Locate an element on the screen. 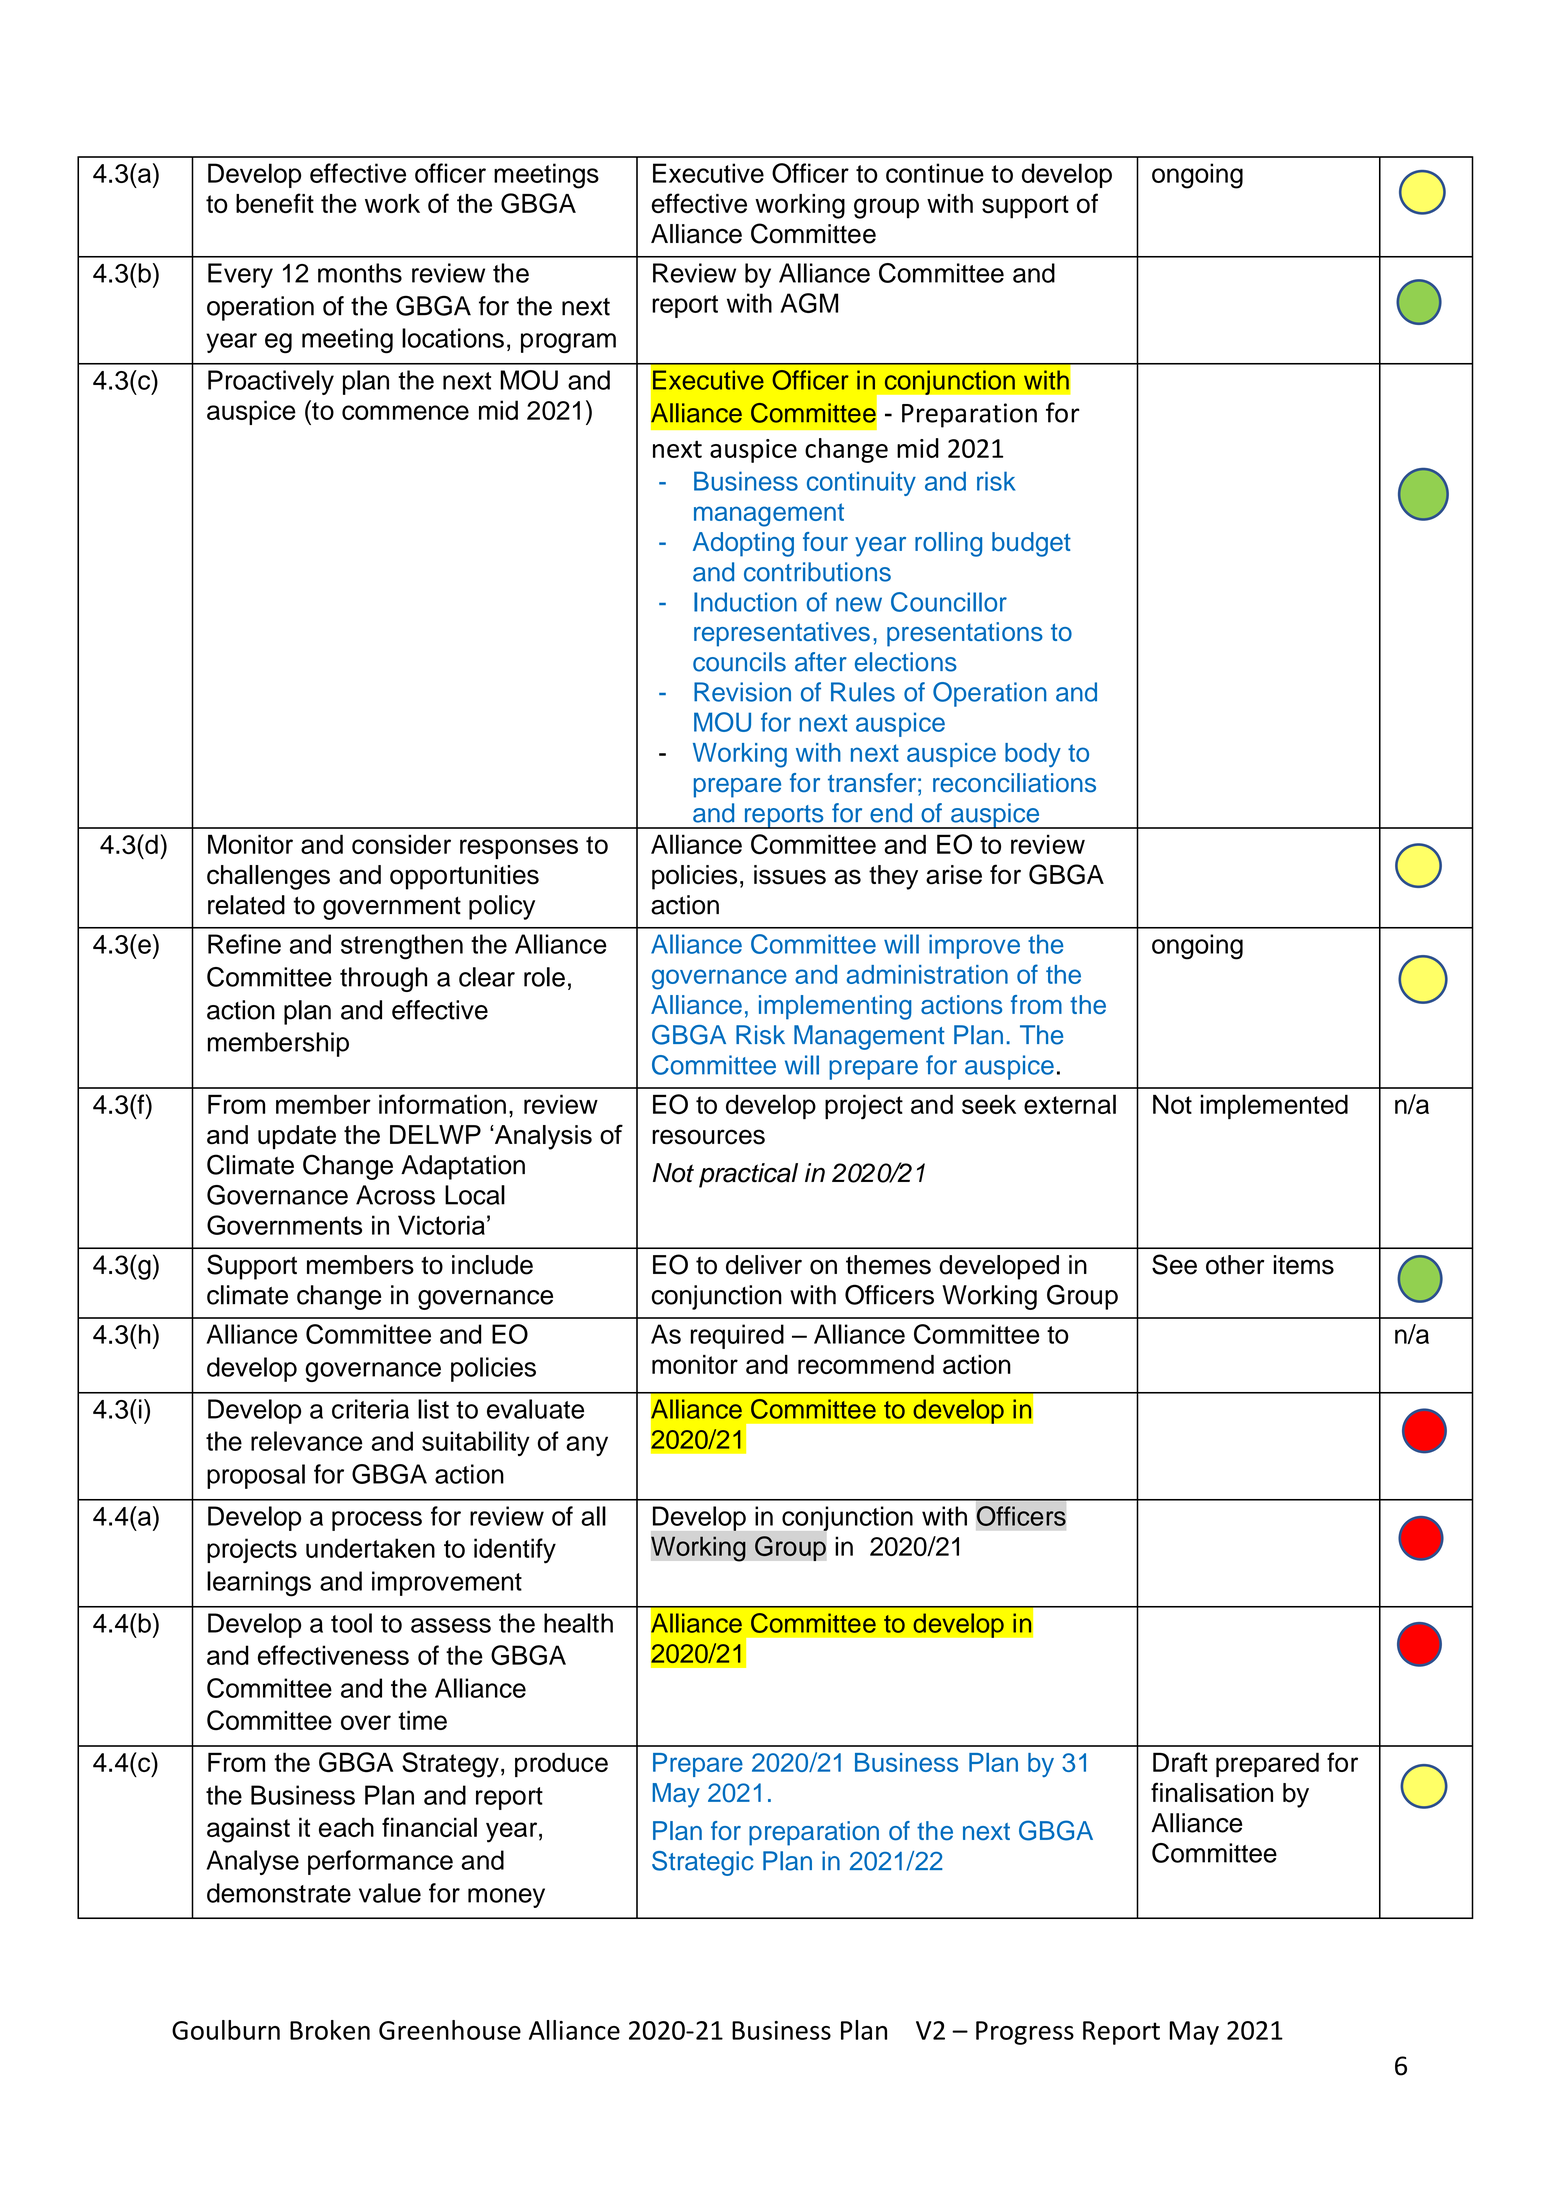 The height and width of the screenshot is (2211, 1563). any is located at coordinates (587, 1446).
